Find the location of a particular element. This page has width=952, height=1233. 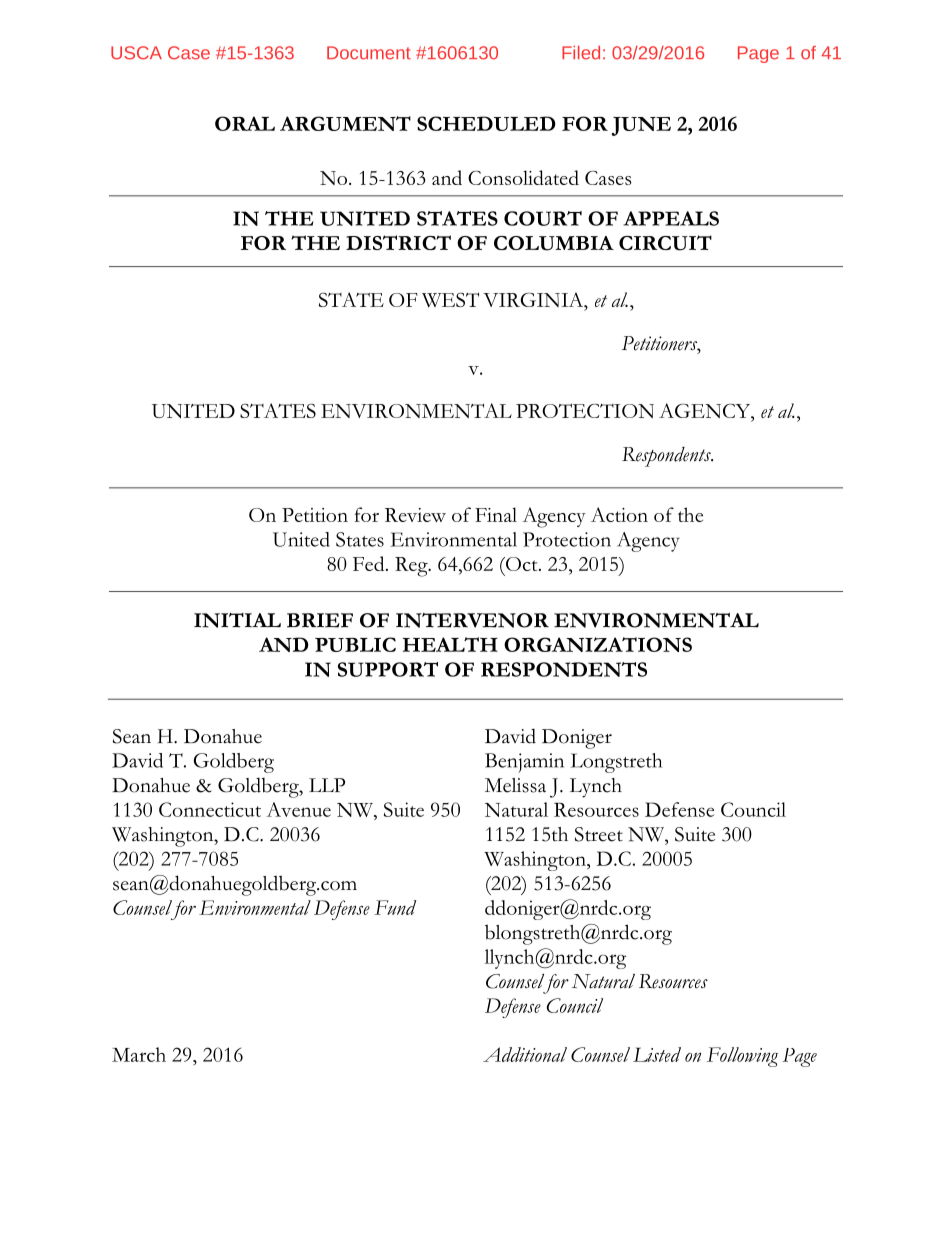

Reg is located at coordinates (412, 567).
